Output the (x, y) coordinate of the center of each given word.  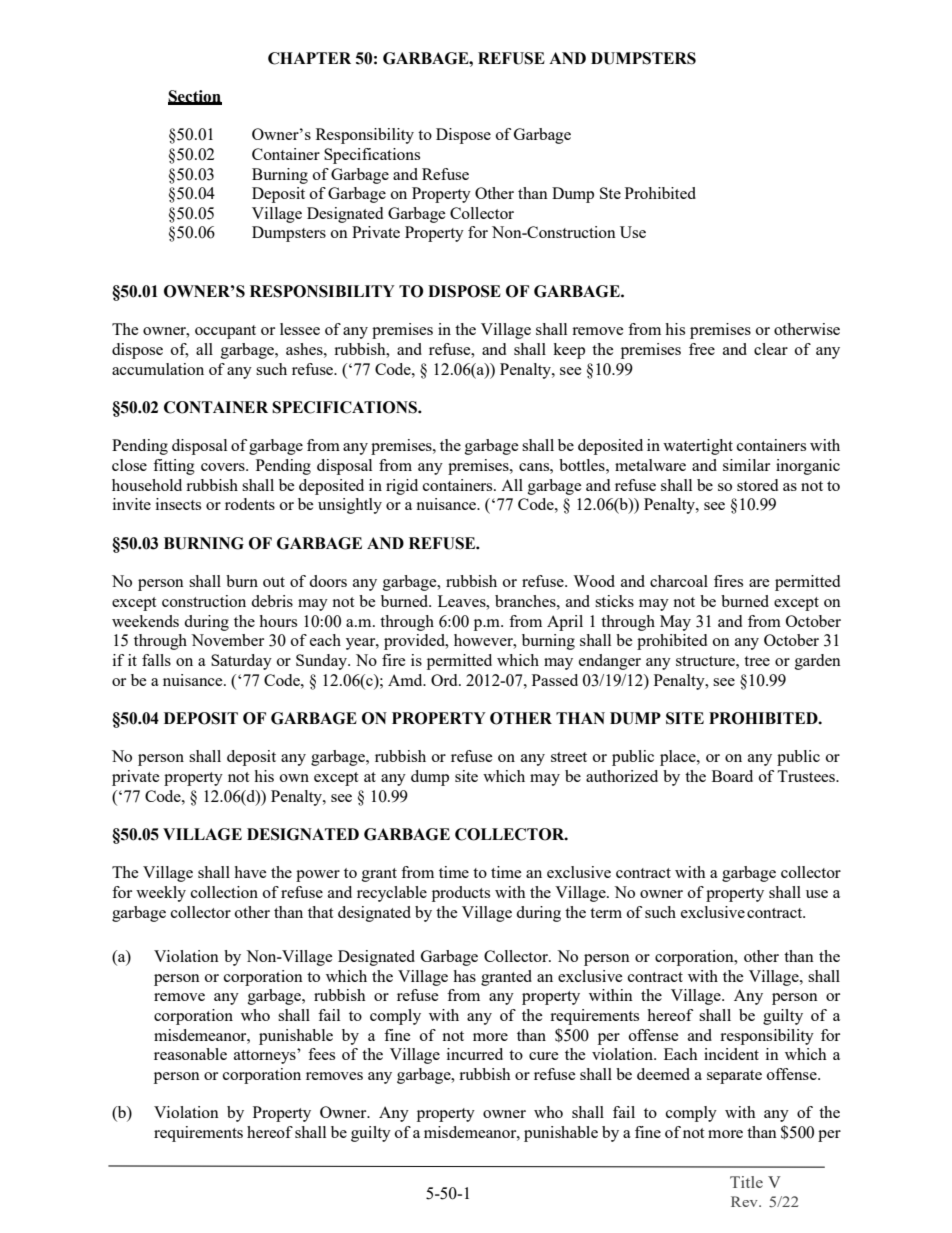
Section (195, 97)
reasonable (190, 1054)
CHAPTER (309, 58)
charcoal (679, 581)
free (702, 349)
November (227, 640)
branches (526, 601)
